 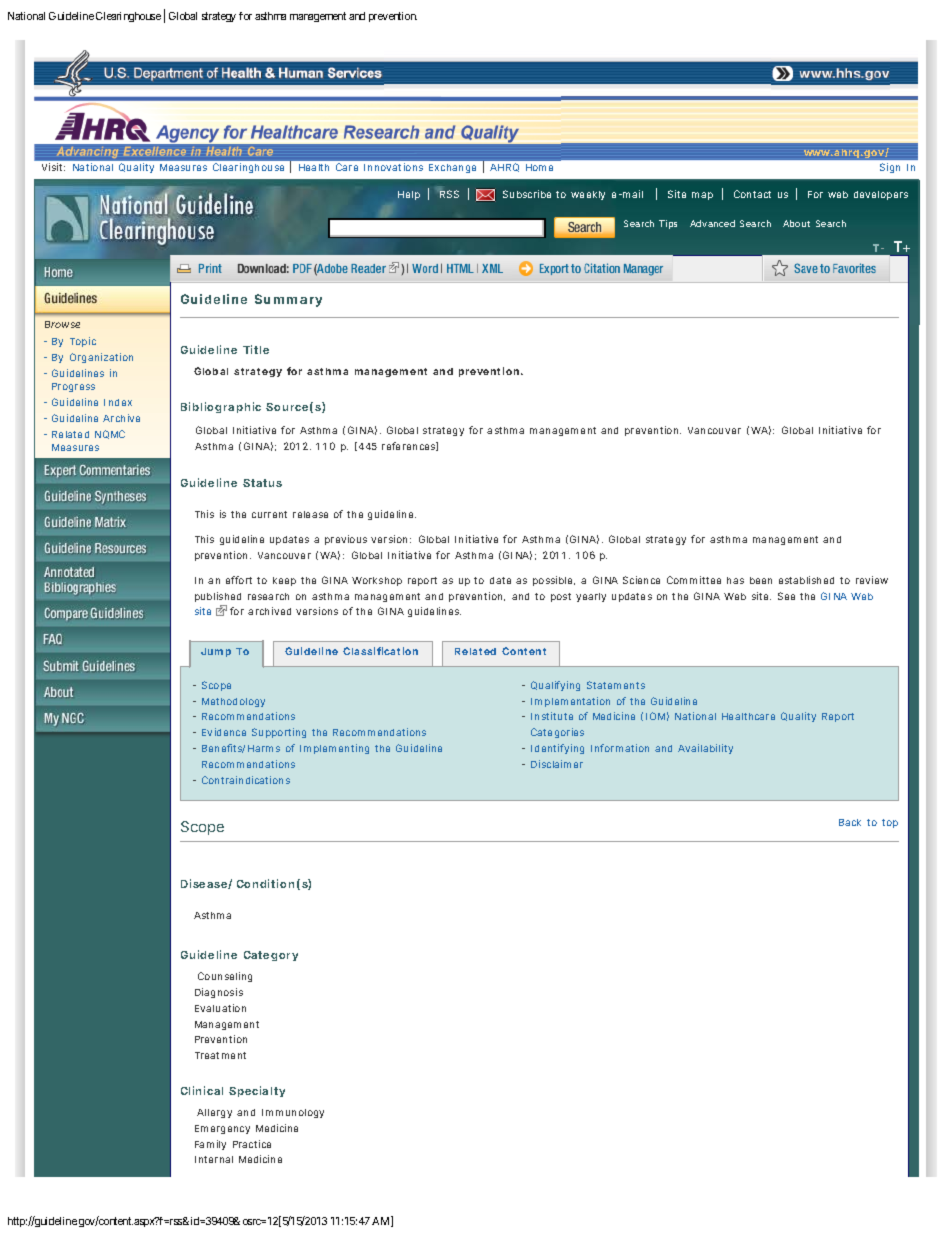 What do you see at coordinates (850, 822) in the document?
I see `Back` at bounding box center [850, 822].
